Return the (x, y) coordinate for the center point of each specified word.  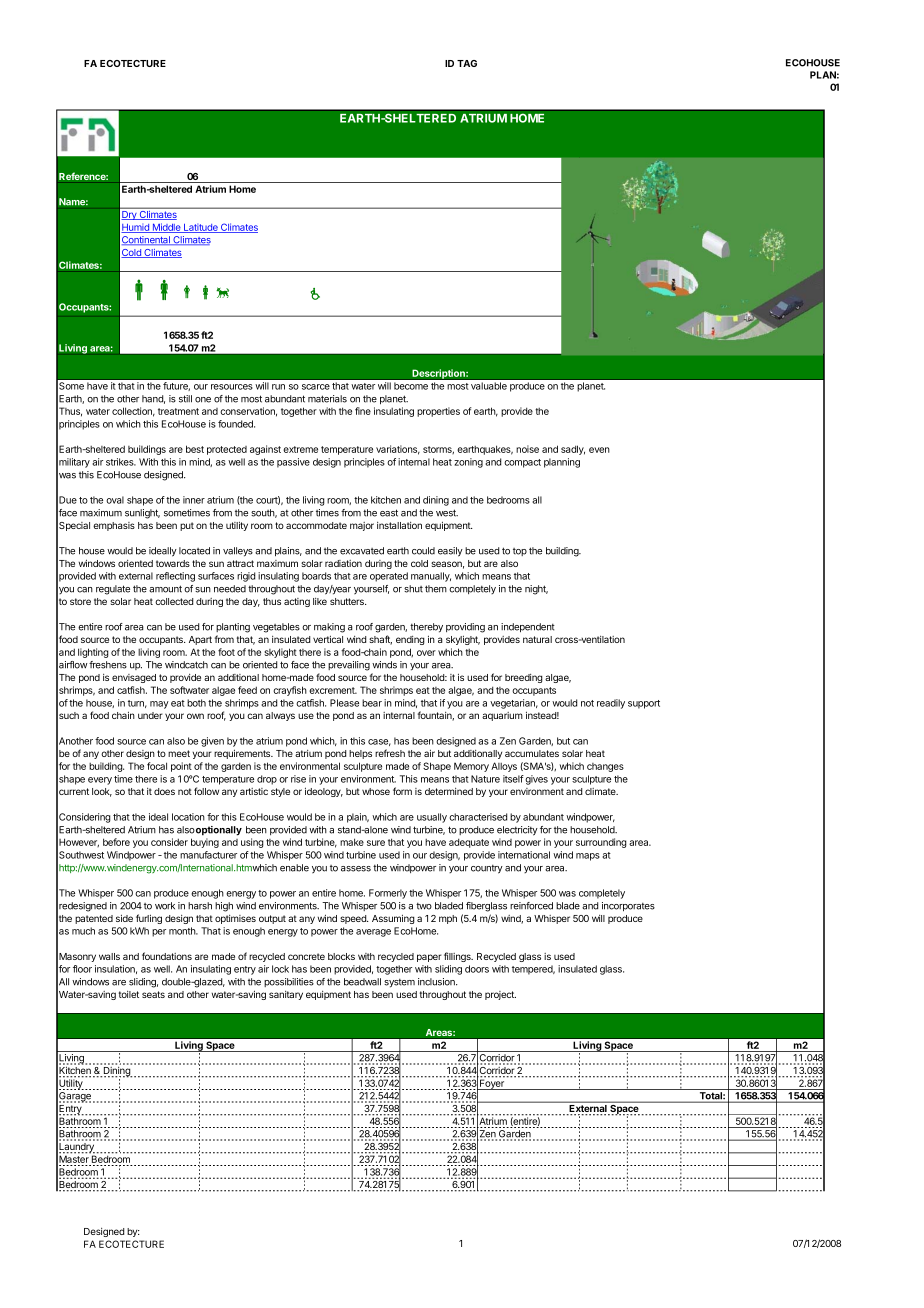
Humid (136, 228)
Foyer (492, 1083)
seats (153, 994)
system (399, 983)
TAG (467, 63)
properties (438, 412)
